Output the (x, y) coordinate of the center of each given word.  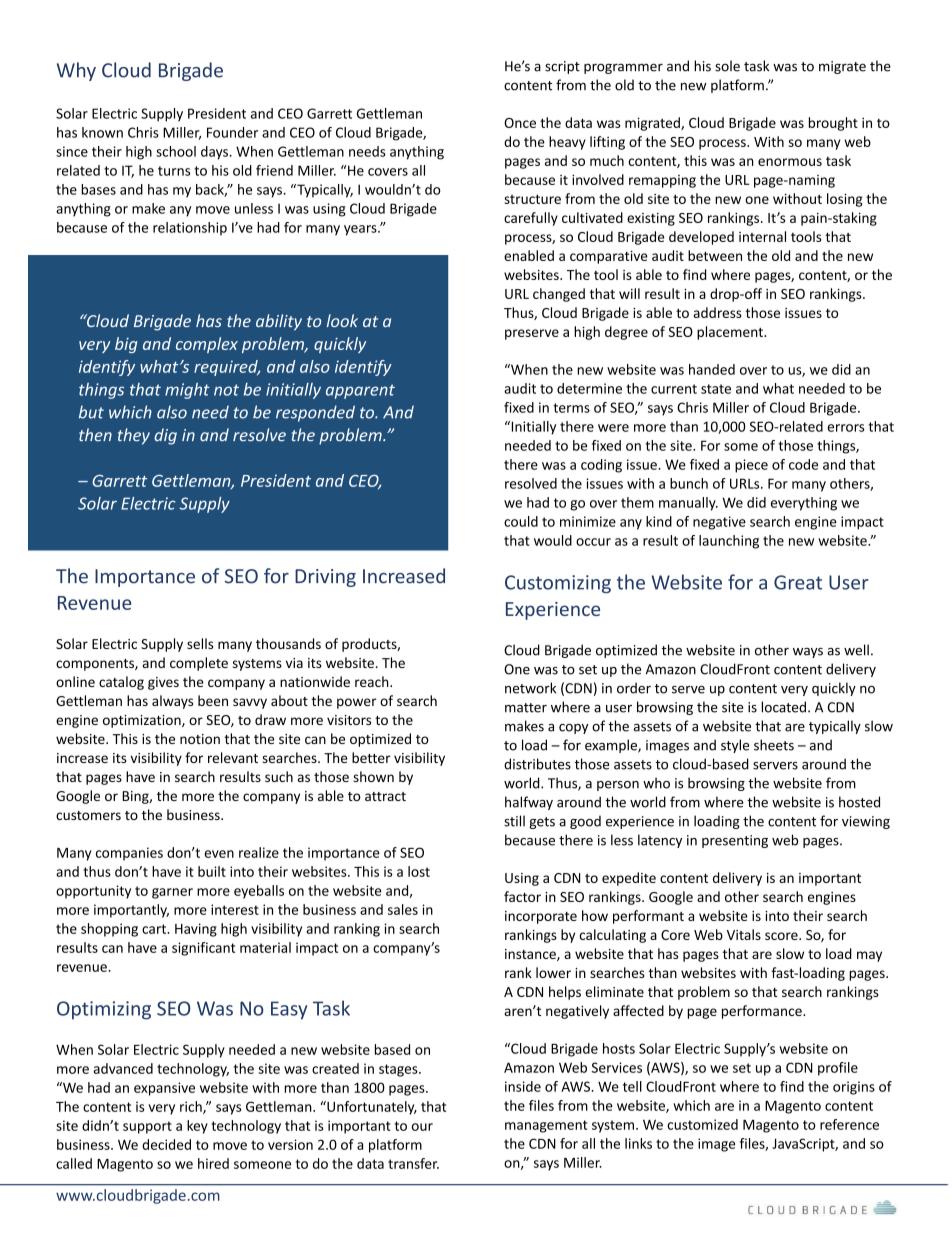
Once (520, 123)
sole (727, 66)
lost (419, 871)
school (176, 151)
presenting (735, 841)
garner (172, 893)
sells (200, 643)
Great (798, 582)
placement (731, 333)
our (422, 1127)
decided (166, 1144)
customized (702, 1124)
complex (207, 345)
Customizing (558, 584)
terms (571, 408)
